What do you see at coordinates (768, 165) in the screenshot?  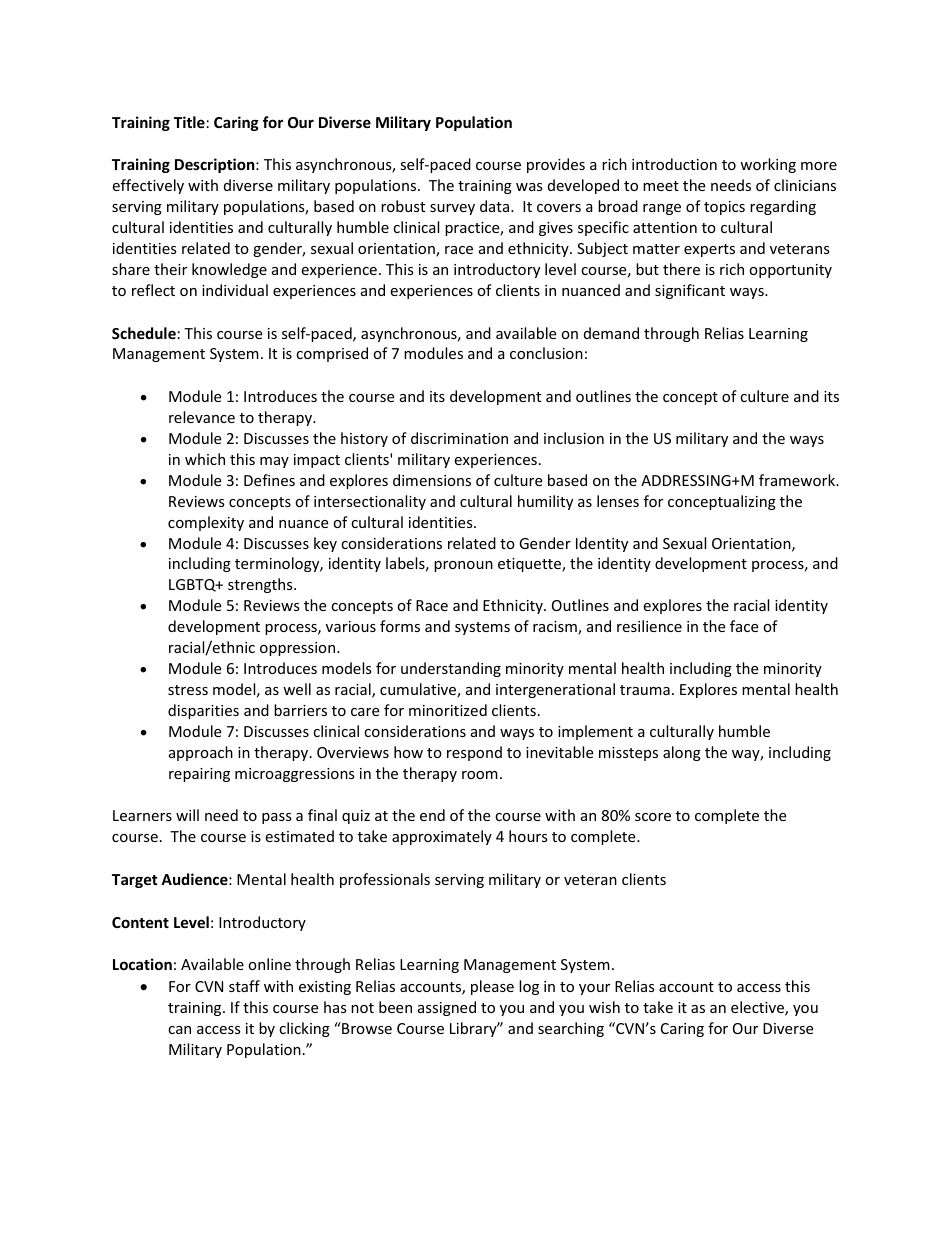 I see `working` at bounding box center [768, 165].
